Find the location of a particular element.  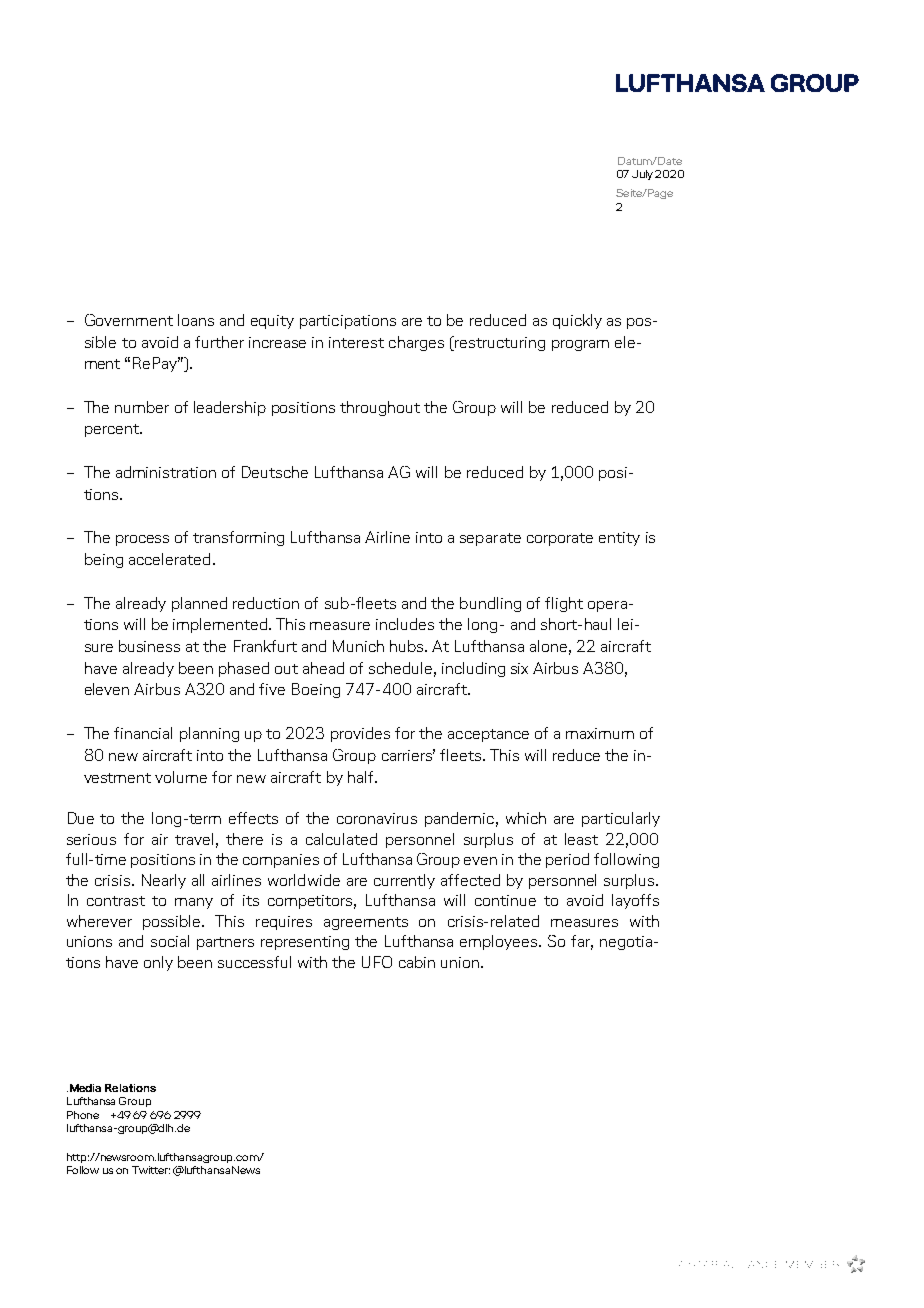

loans is located at coordinates (196, 320).
